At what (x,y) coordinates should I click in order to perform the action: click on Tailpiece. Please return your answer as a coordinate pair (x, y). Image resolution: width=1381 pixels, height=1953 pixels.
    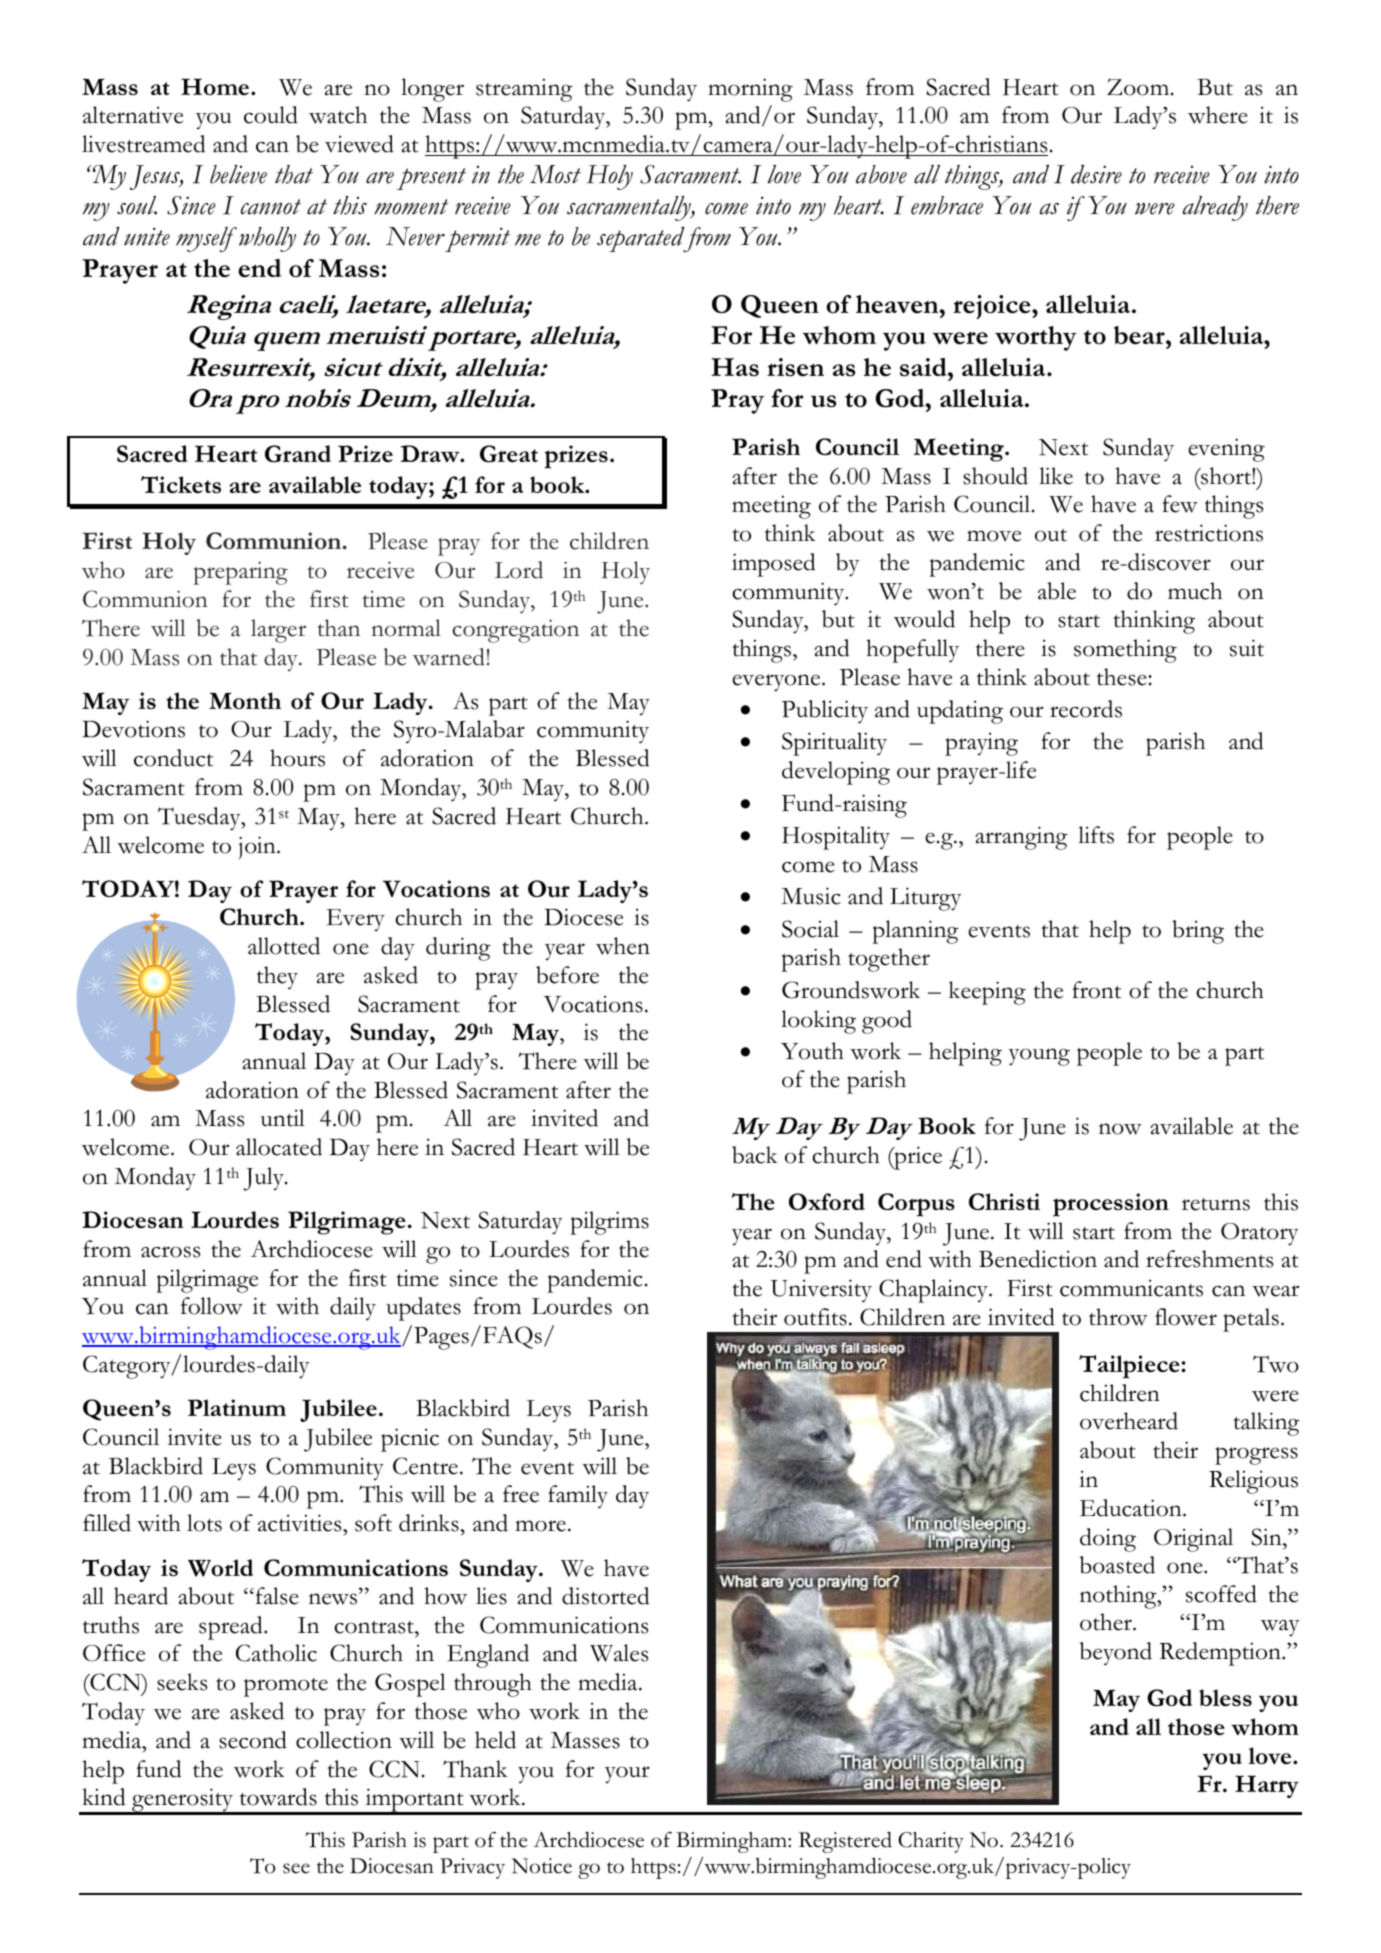
    Looking at the image, I should click on (1130, 1367).
